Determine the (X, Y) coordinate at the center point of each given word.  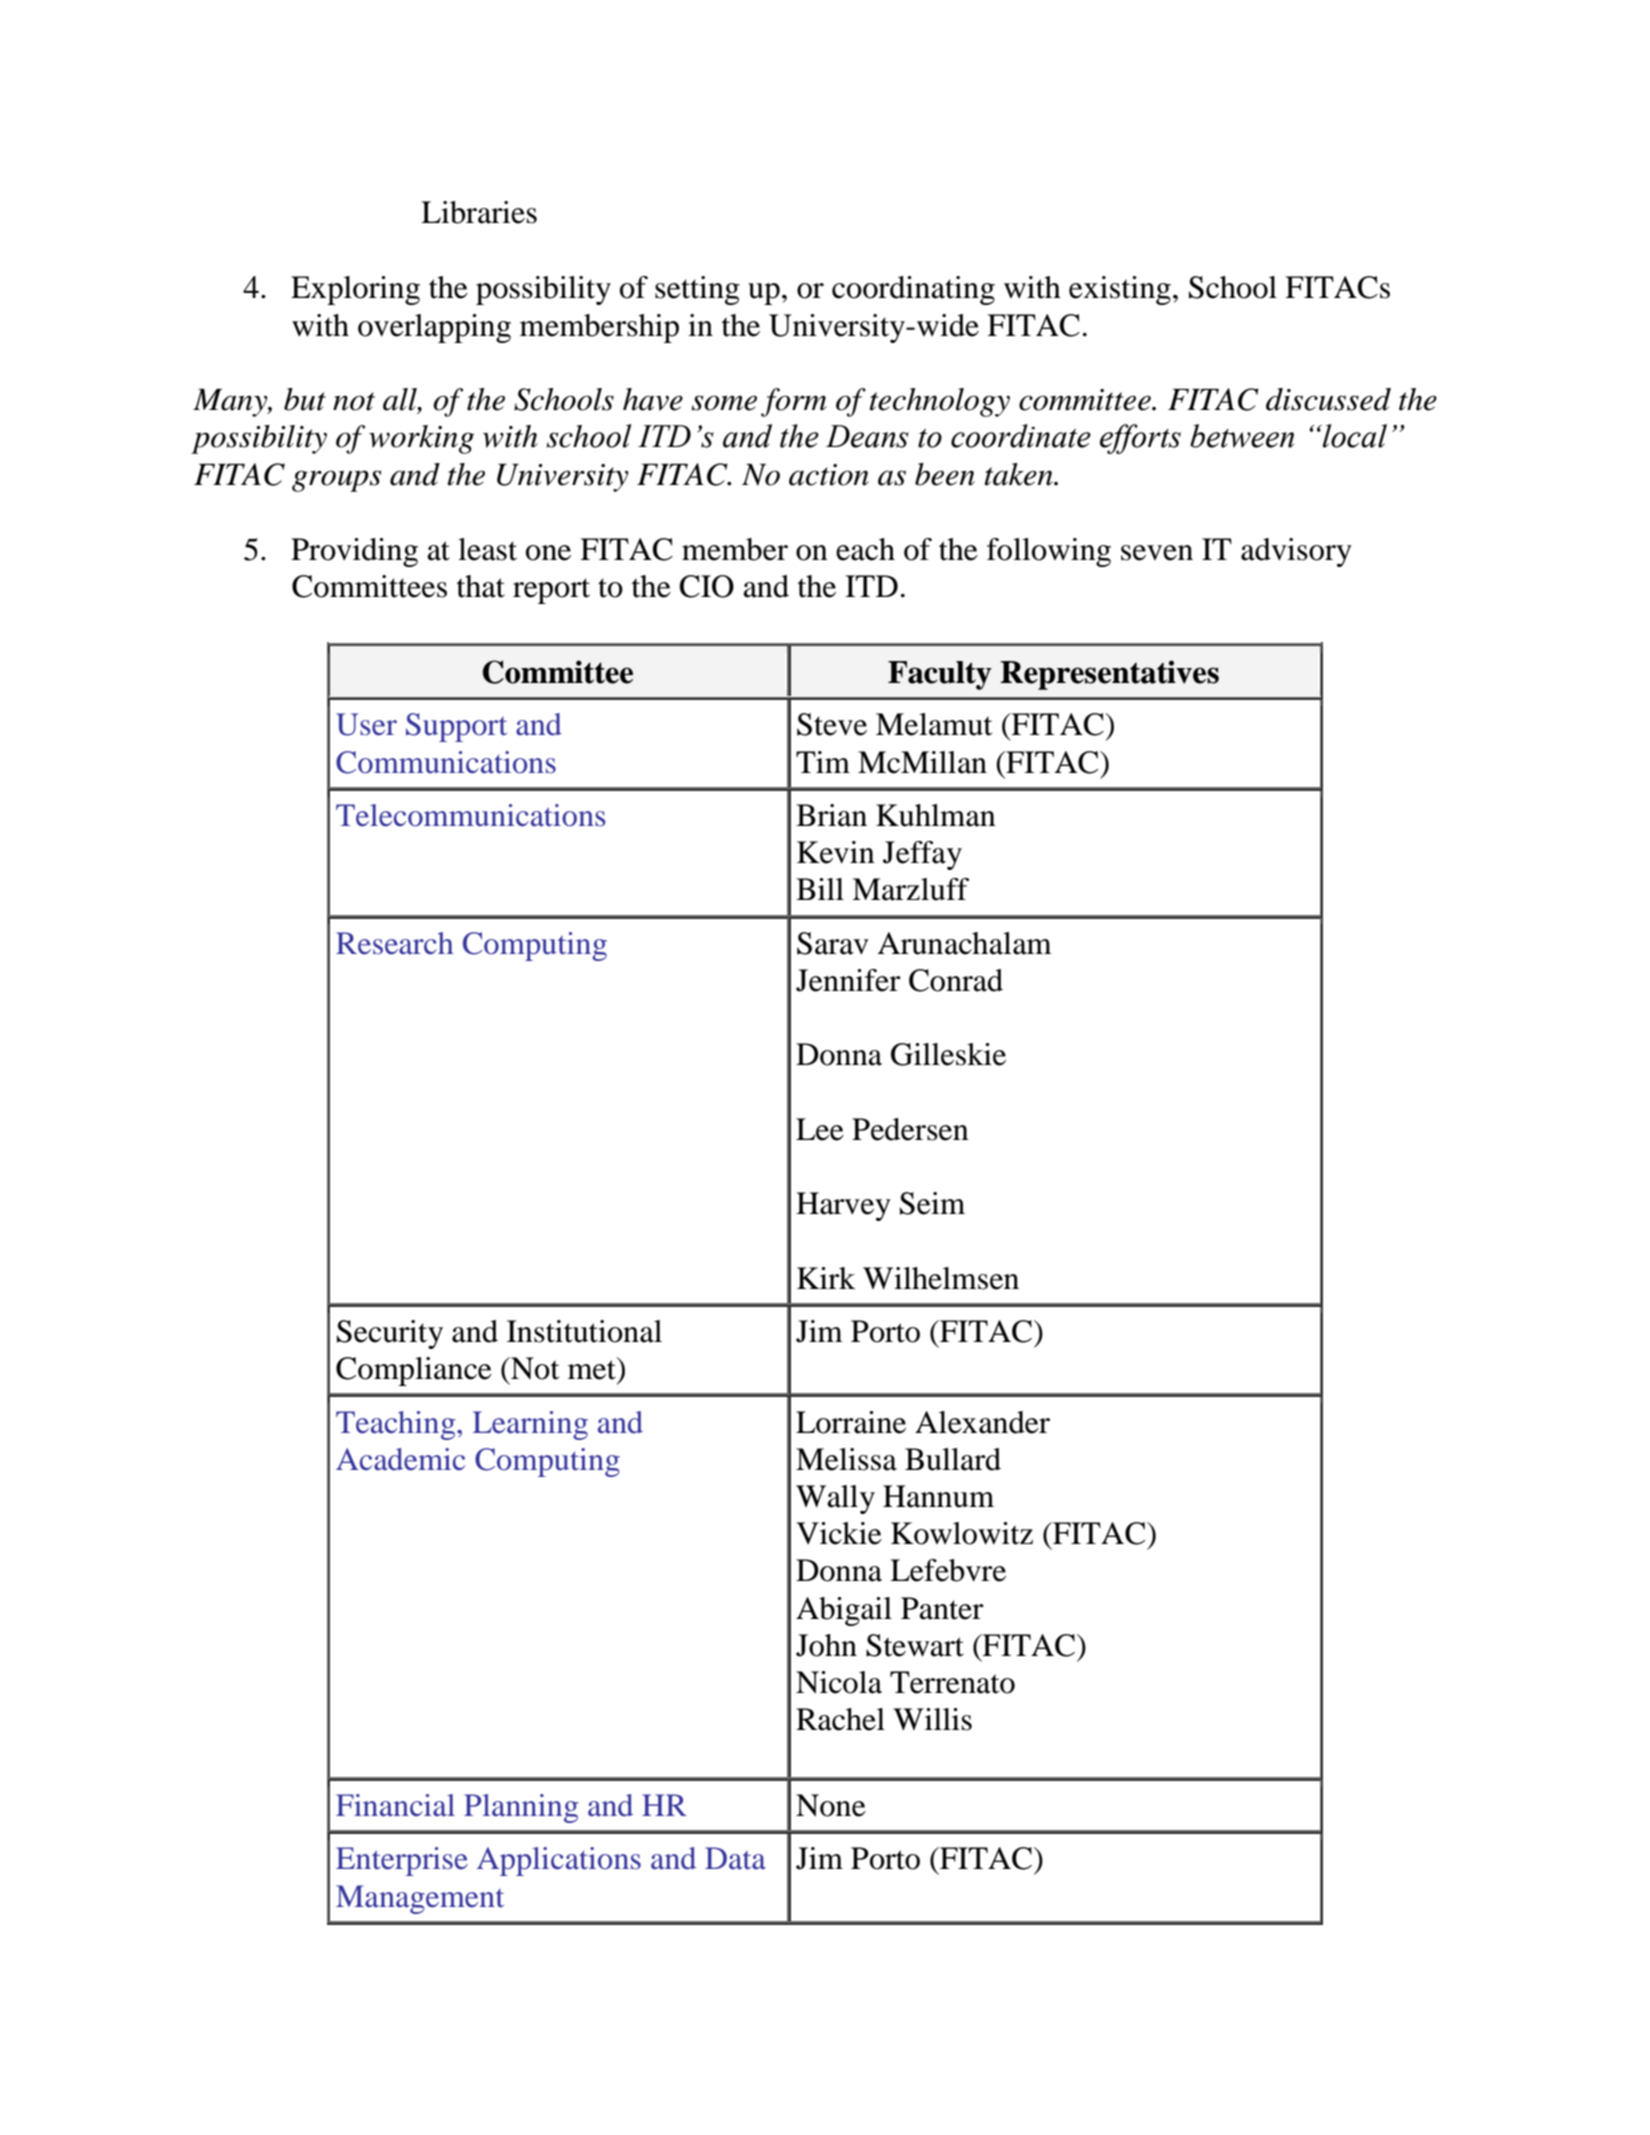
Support (456, 727)
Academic (400, 1459)
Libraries (479, 212)
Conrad (956, 980)
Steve (832, 724)
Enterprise (402, 1861)
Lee (820, 1129)
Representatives (1109, 675)
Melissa (846, 1459)
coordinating (913, 290)
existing (1120, 290)
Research (394, 943)
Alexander (982, 1422)
